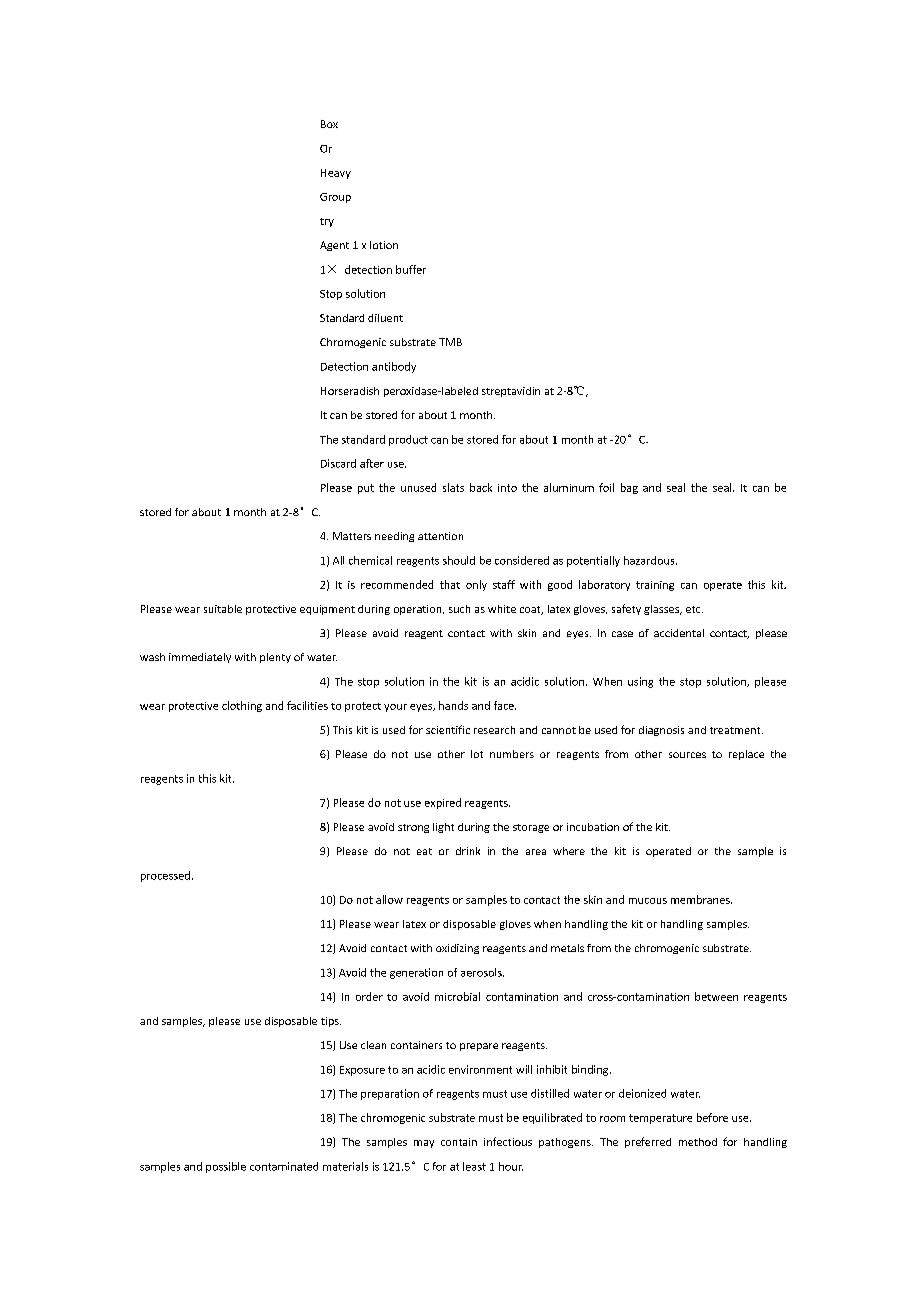 This screenshot has width=924, height=1308. I want to click on sources, so click(687, 755).
